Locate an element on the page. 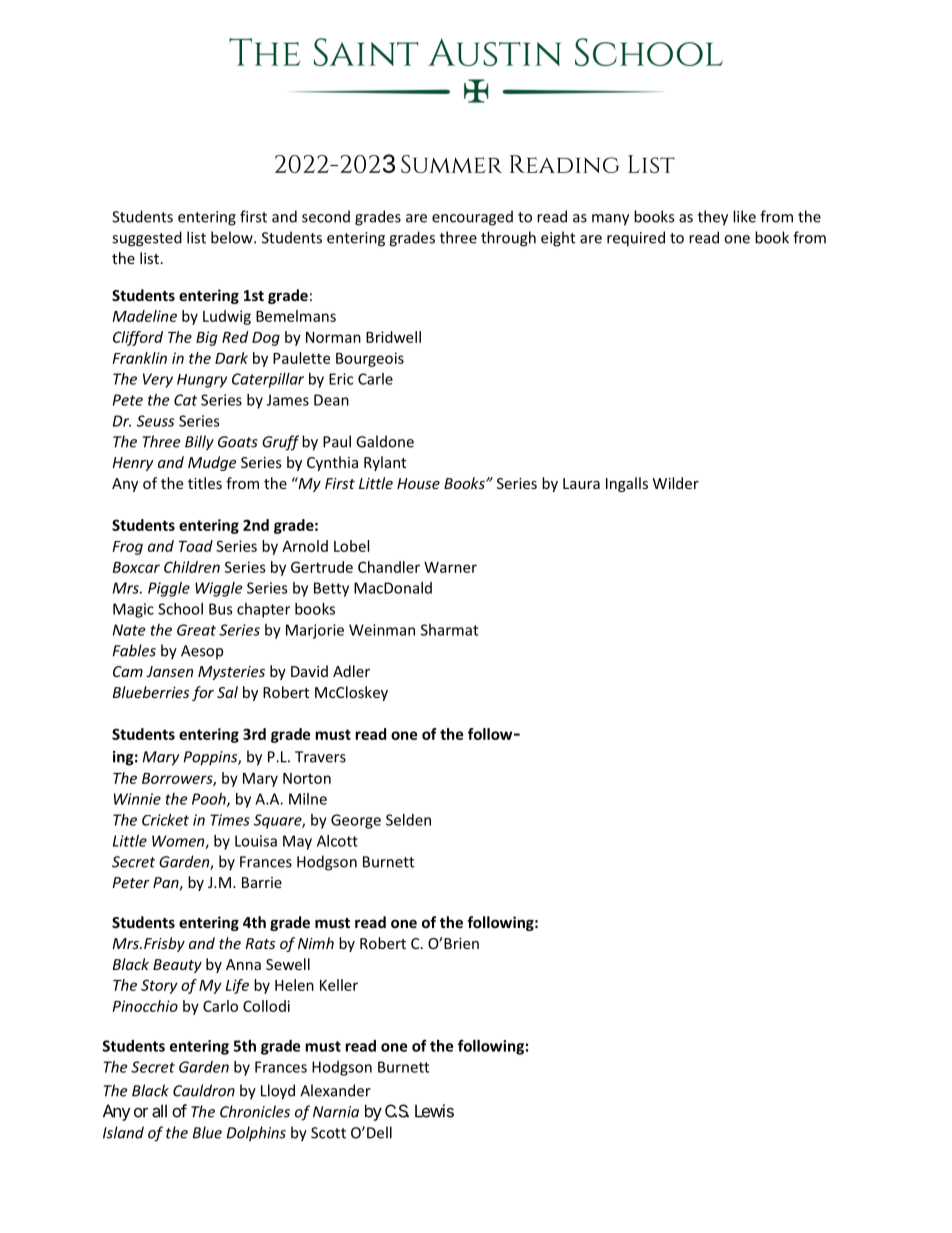 This page has height=1233, width=952. Chronicles is located at coordinates (255, 1111).
